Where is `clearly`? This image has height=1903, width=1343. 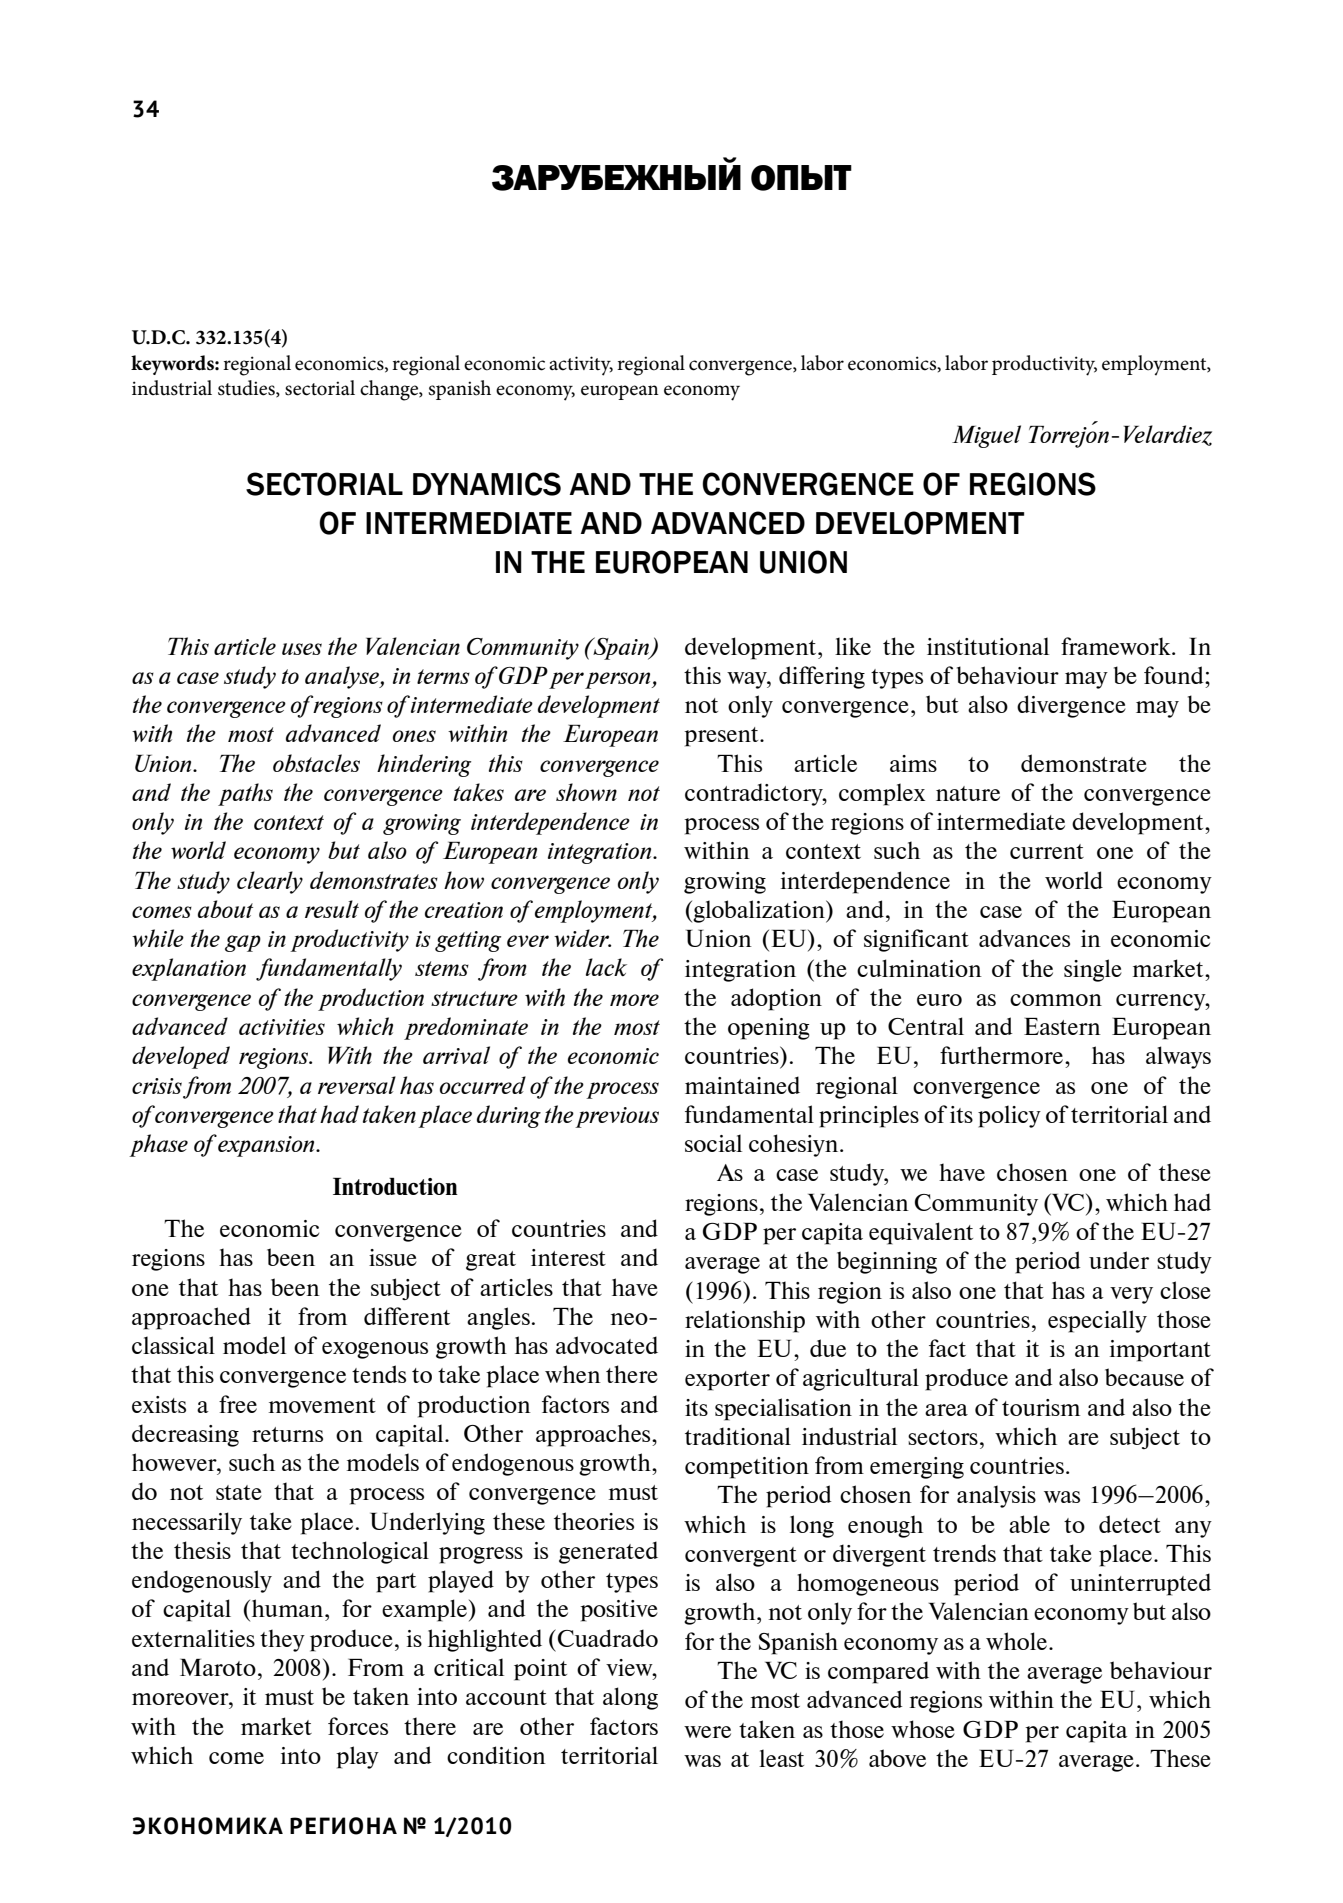 clearly is located at coordinates (270, 882).
